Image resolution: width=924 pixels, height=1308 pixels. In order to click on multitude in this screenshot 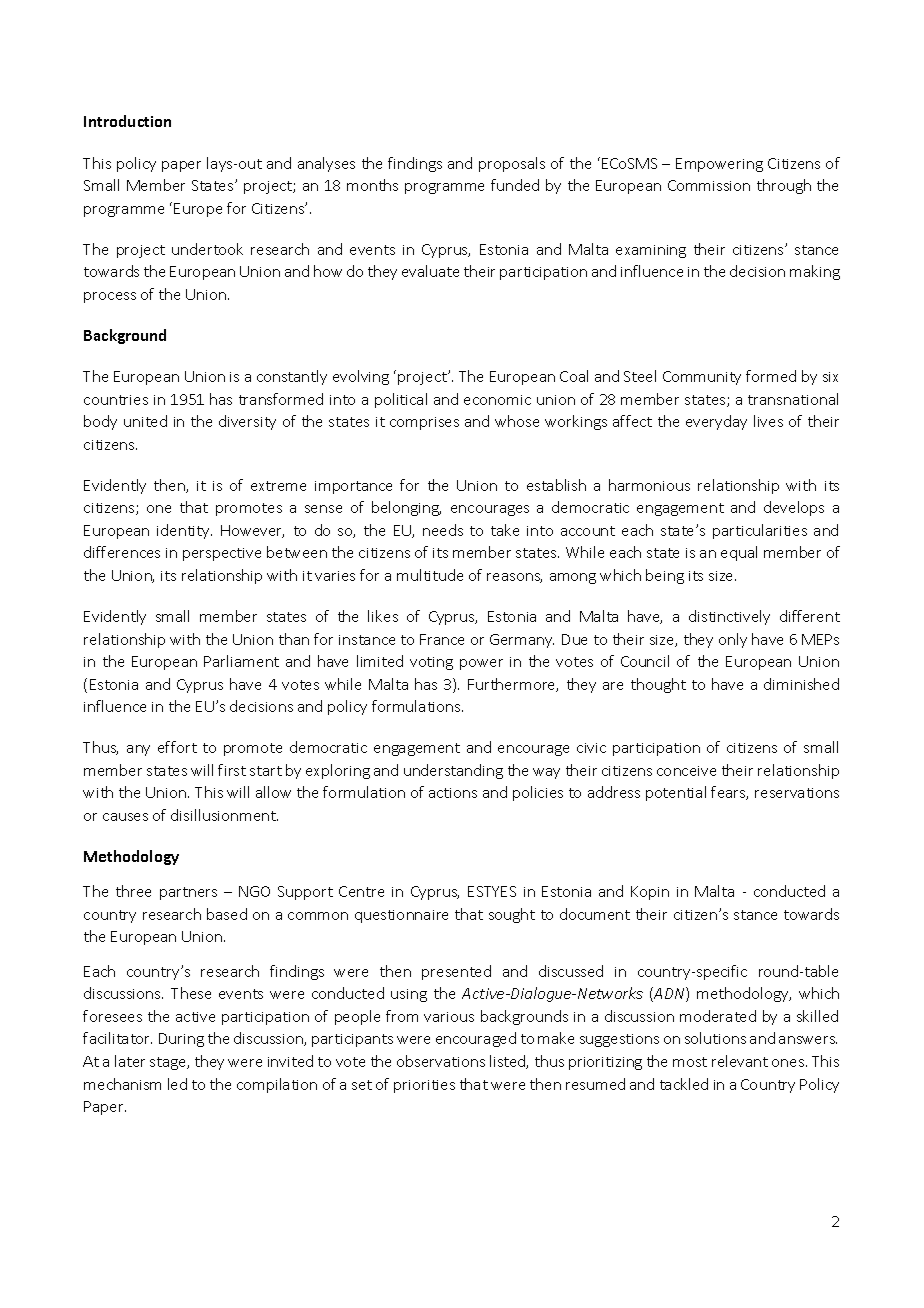, I will do `click(430, 575)`.
